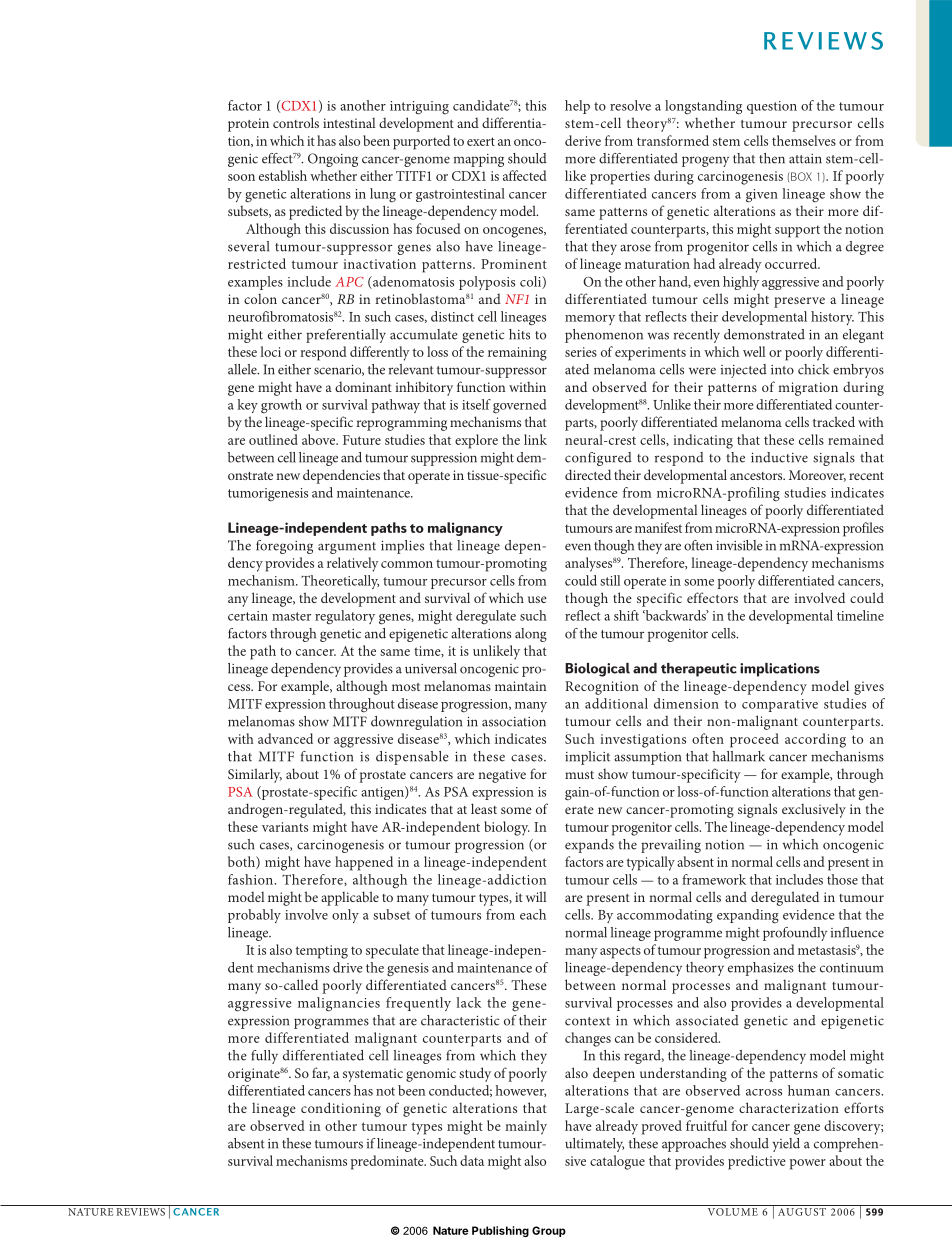  I want to click on derive, so click(583, 140).
